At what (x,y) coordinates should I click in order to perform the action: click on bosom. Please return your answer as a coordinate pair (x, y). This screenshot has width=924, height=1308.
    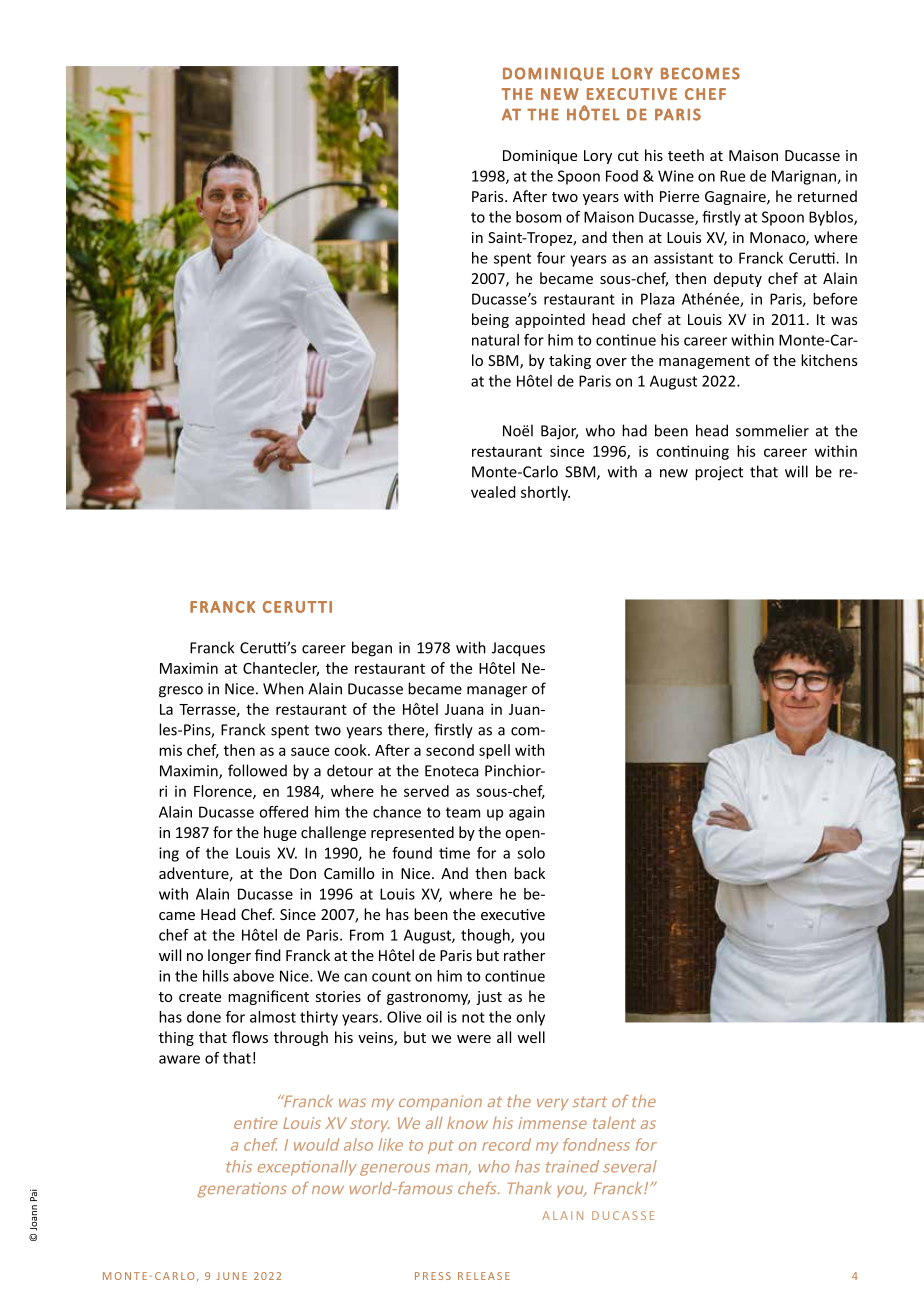
    Looking at the image, I should click on (538, 217).
